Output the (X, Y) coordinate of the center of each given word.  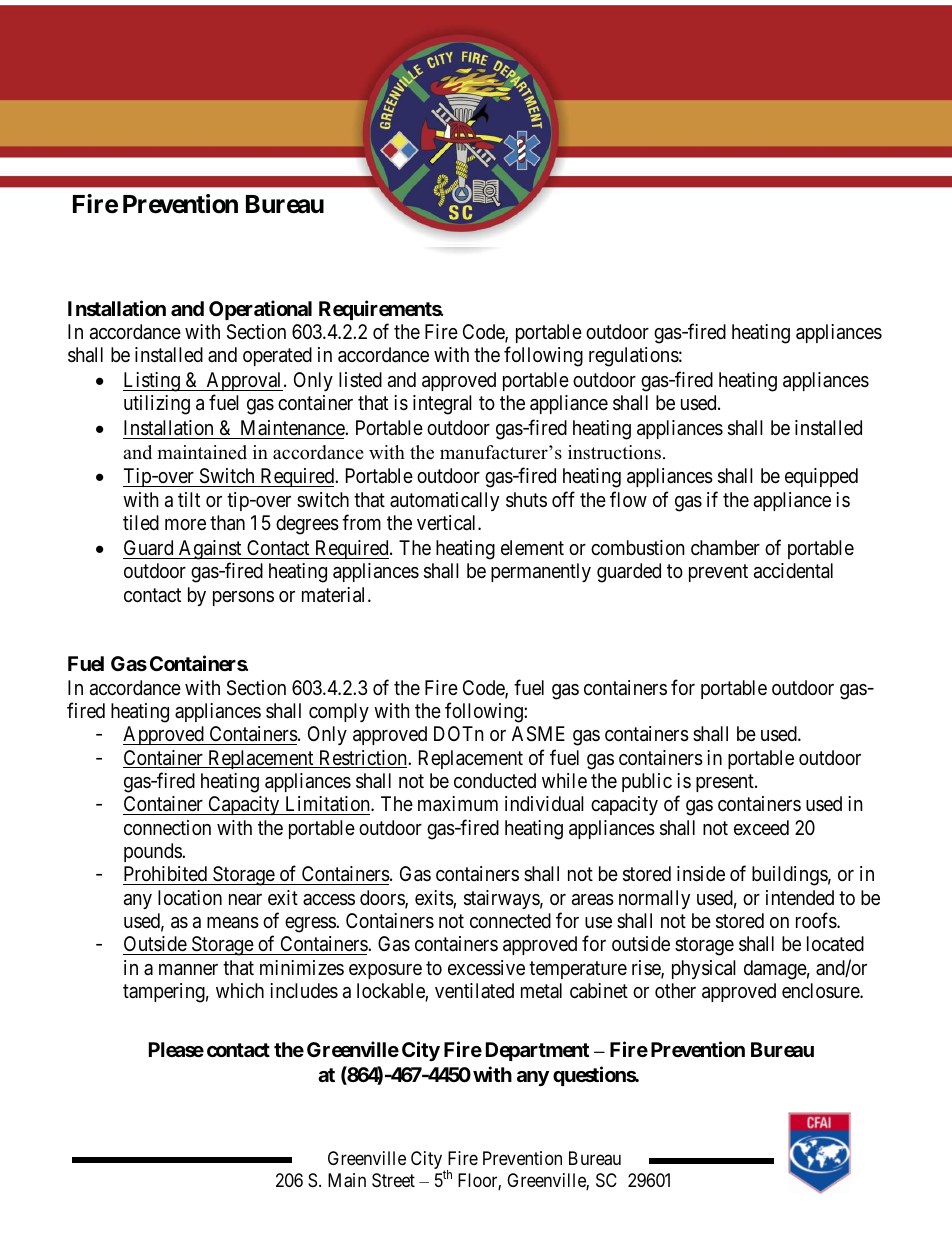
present (726, 783)
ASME (538, 734)
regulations (634, 357)
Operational (260, 310)
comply (339, 712)
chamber (725, 548)
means (233, 923)
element (532, 547)
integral (442, 405)
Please (176, 1049)
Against (210, 550)
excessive (486, 968)
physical (704, 969)
